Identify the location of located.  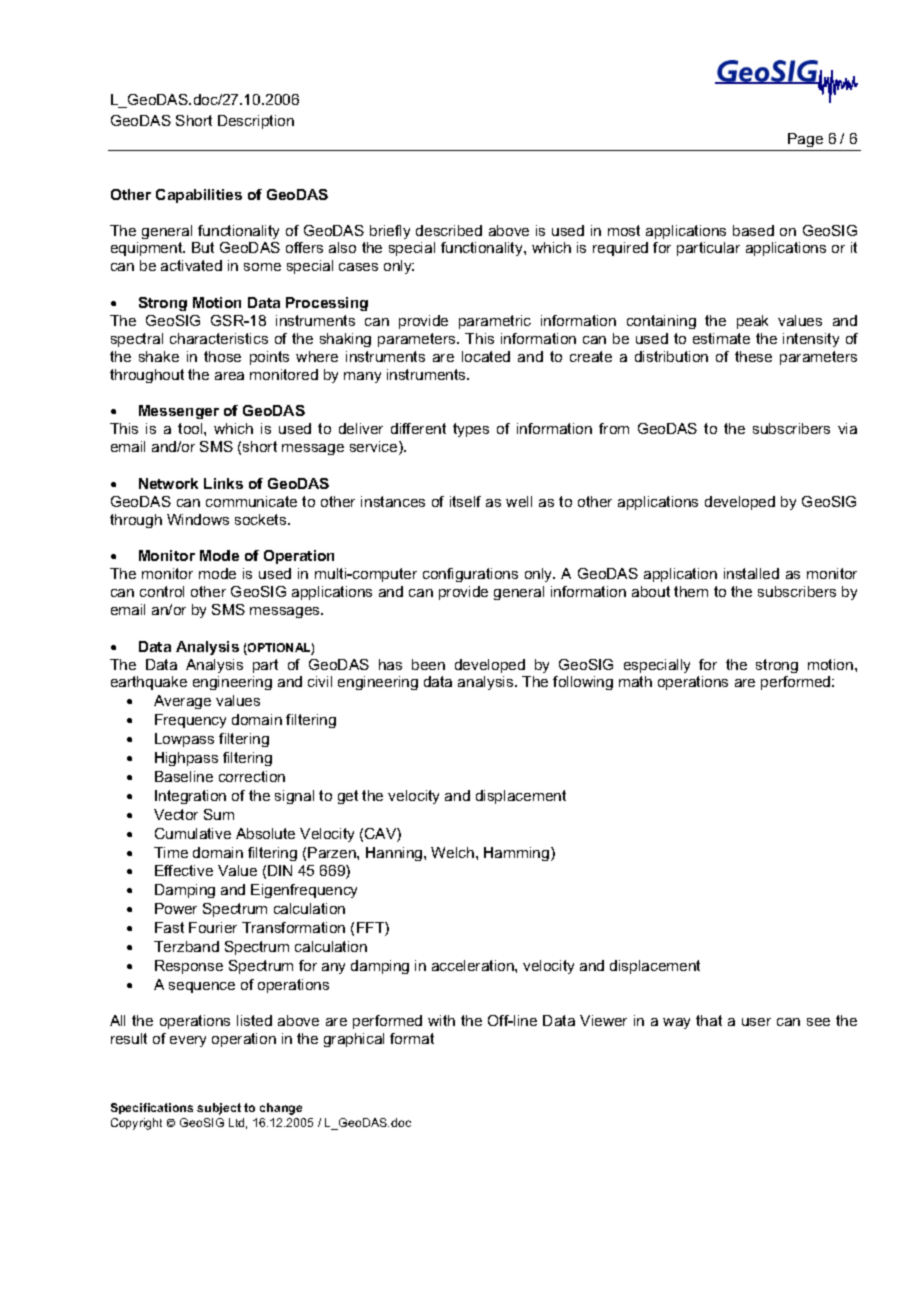
(486, 356).
